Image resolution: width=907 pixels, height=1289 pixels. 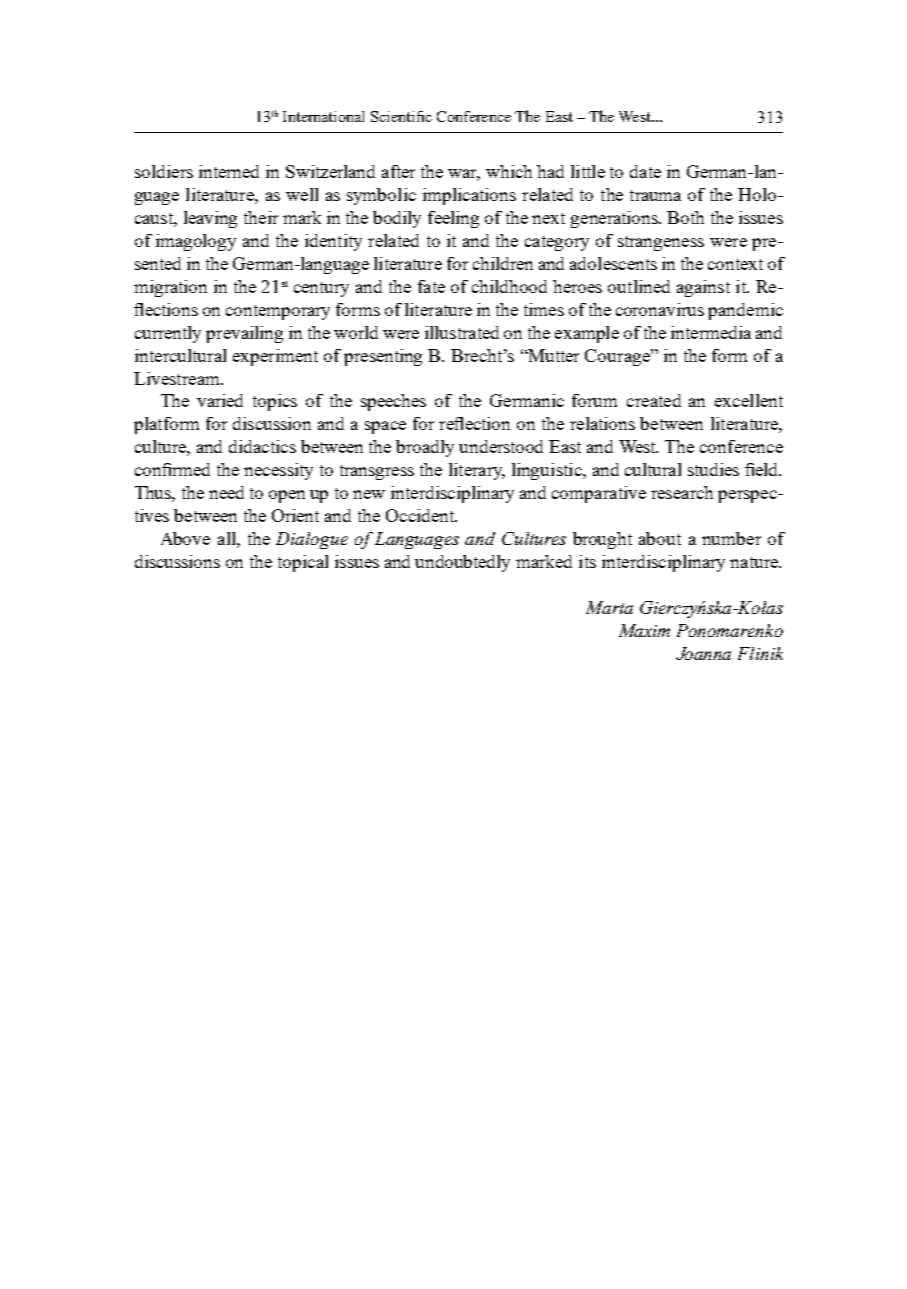 What do you see at coordinates (393, 402) in the screenshot?
I see `speeches` at bounding box center [393, 402].
